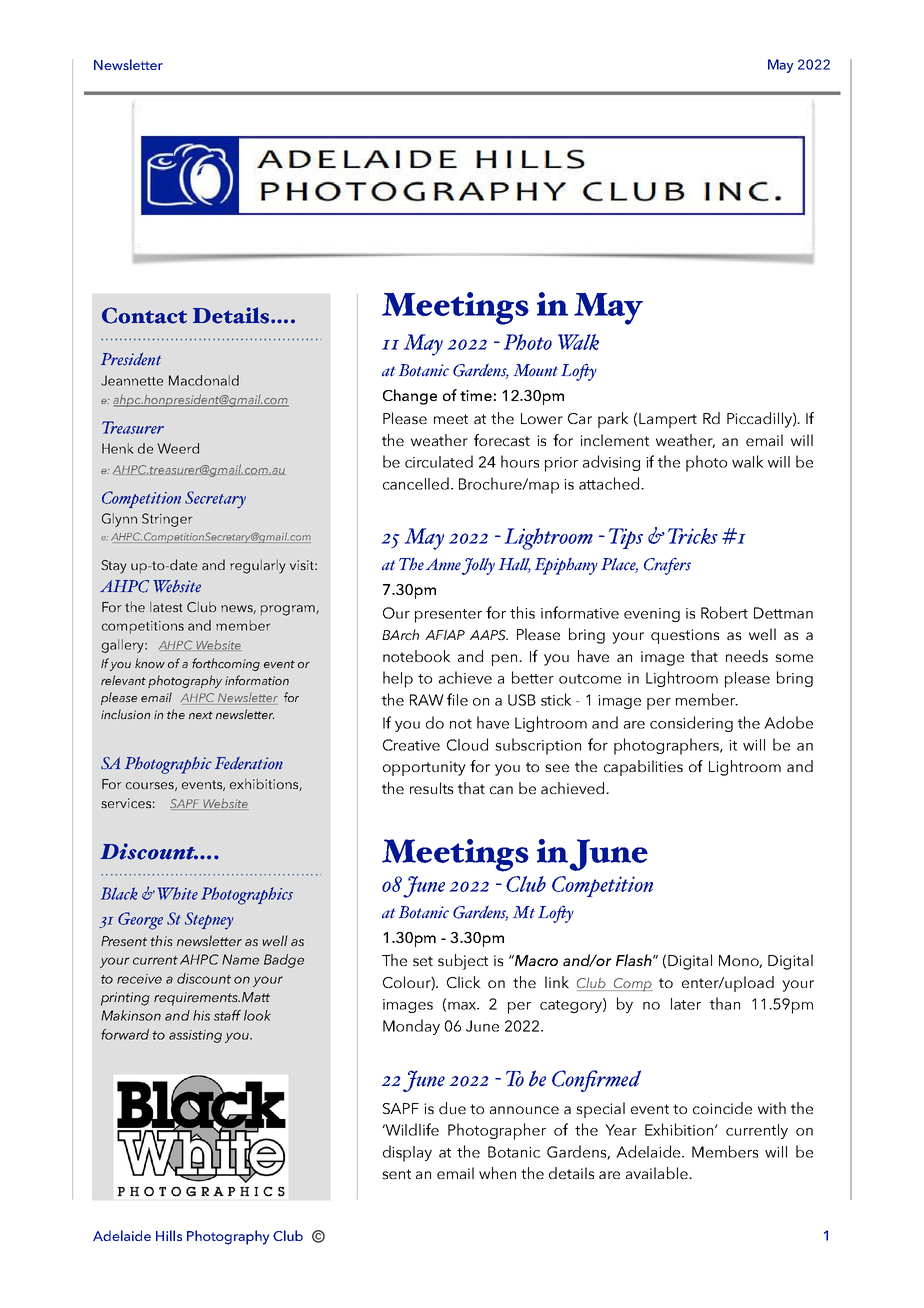 The width and height of the screenshot is (924, 1308). What do you see at coordinates (725, 1003) in the screenshot?
I see `than` at bounding box center [725, 1003].
